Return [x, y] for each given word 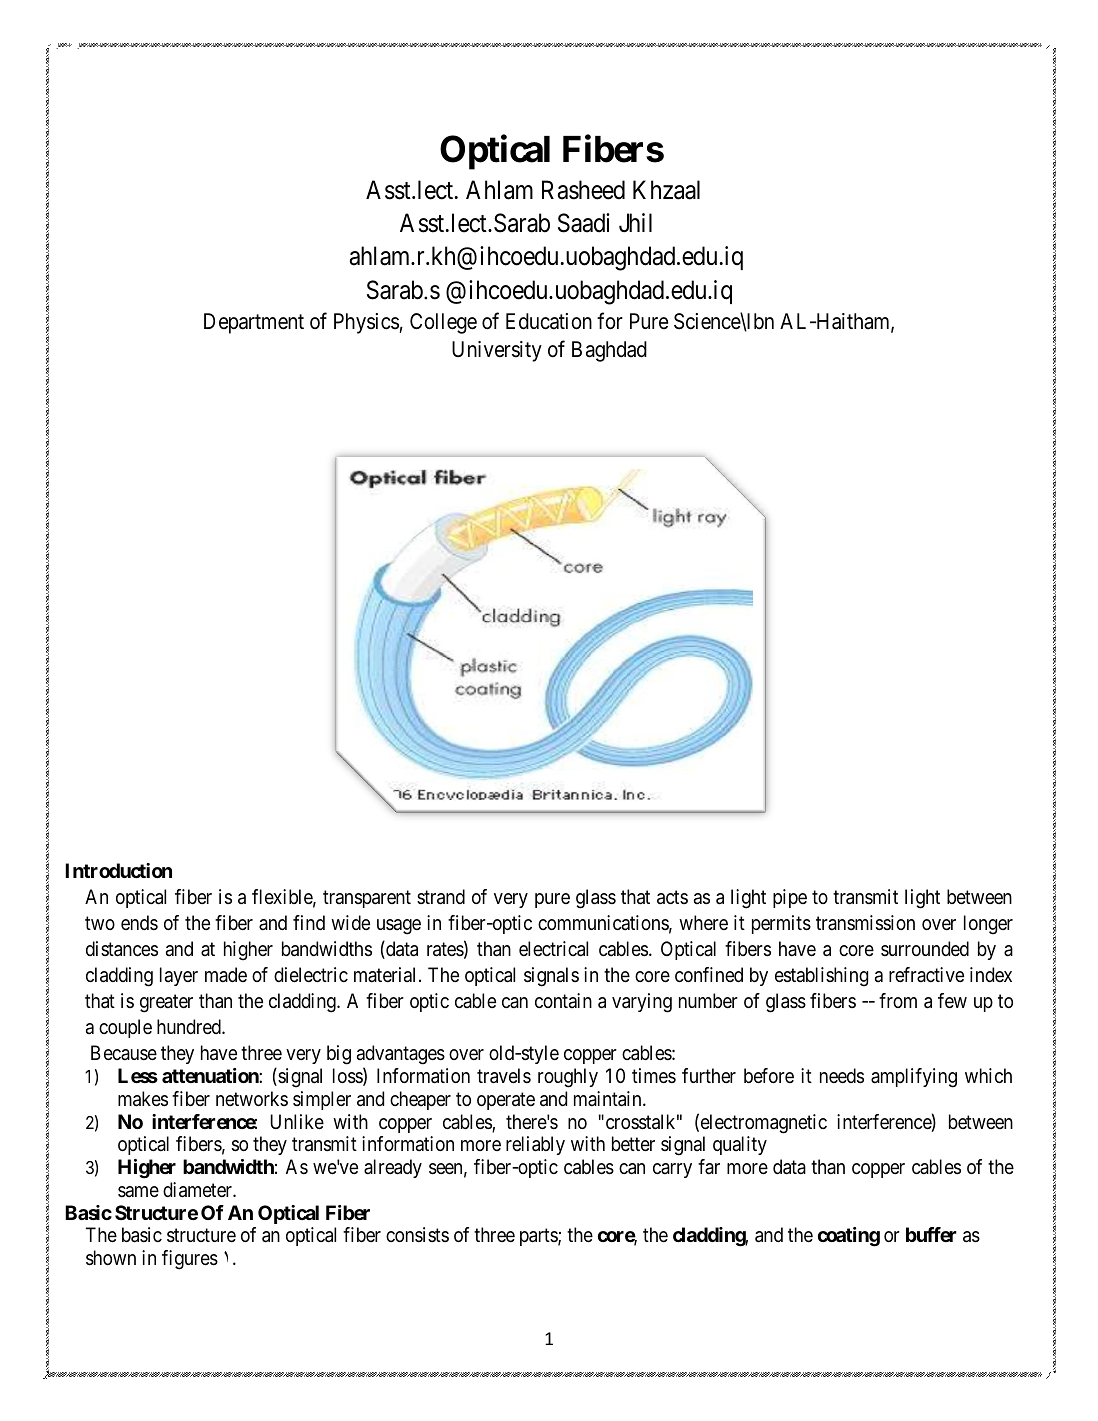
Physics [366, 323]
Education [549, 321]
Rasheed [583, 190]
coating [849, 1237]
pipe [790, 898]
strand [441, 897]
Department [254, 323]
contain [563, 1000]
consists [417, 1234]
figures [190, 1260]
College [443, 323]
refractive [926, 975]
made [226, 975]
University [497, 351]
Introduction [118, 870]
